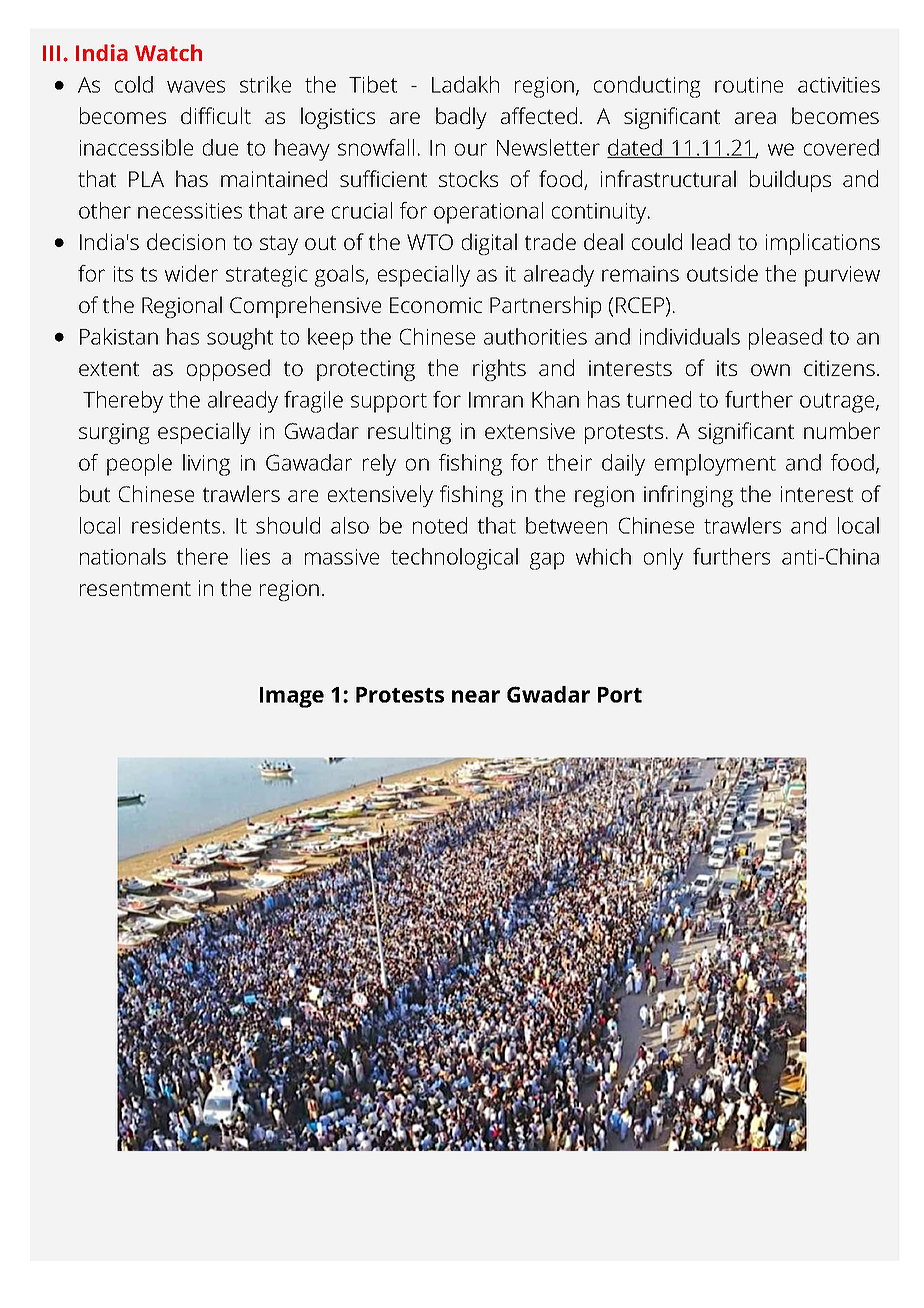 The height and width of the page is (1308, 924). Describe the element at coordinates (139, 465) in the page. I see `people` at that location.
